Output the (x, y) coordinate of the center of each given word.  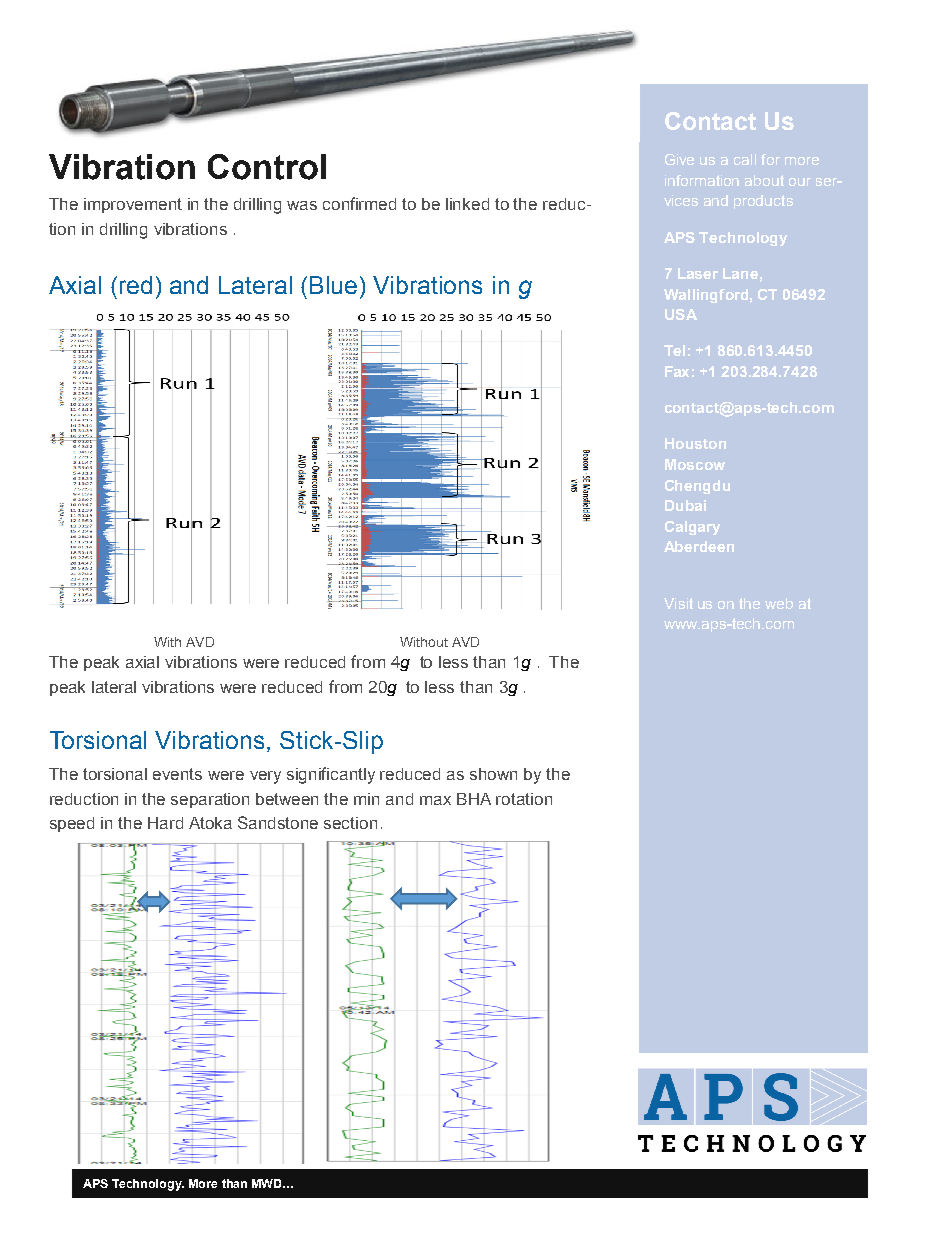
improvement (133, 205)
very (265, 777)
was (302, 205)
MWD (268, 1183)
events (177, 774)
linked (467, 204)
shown (493, 774)
